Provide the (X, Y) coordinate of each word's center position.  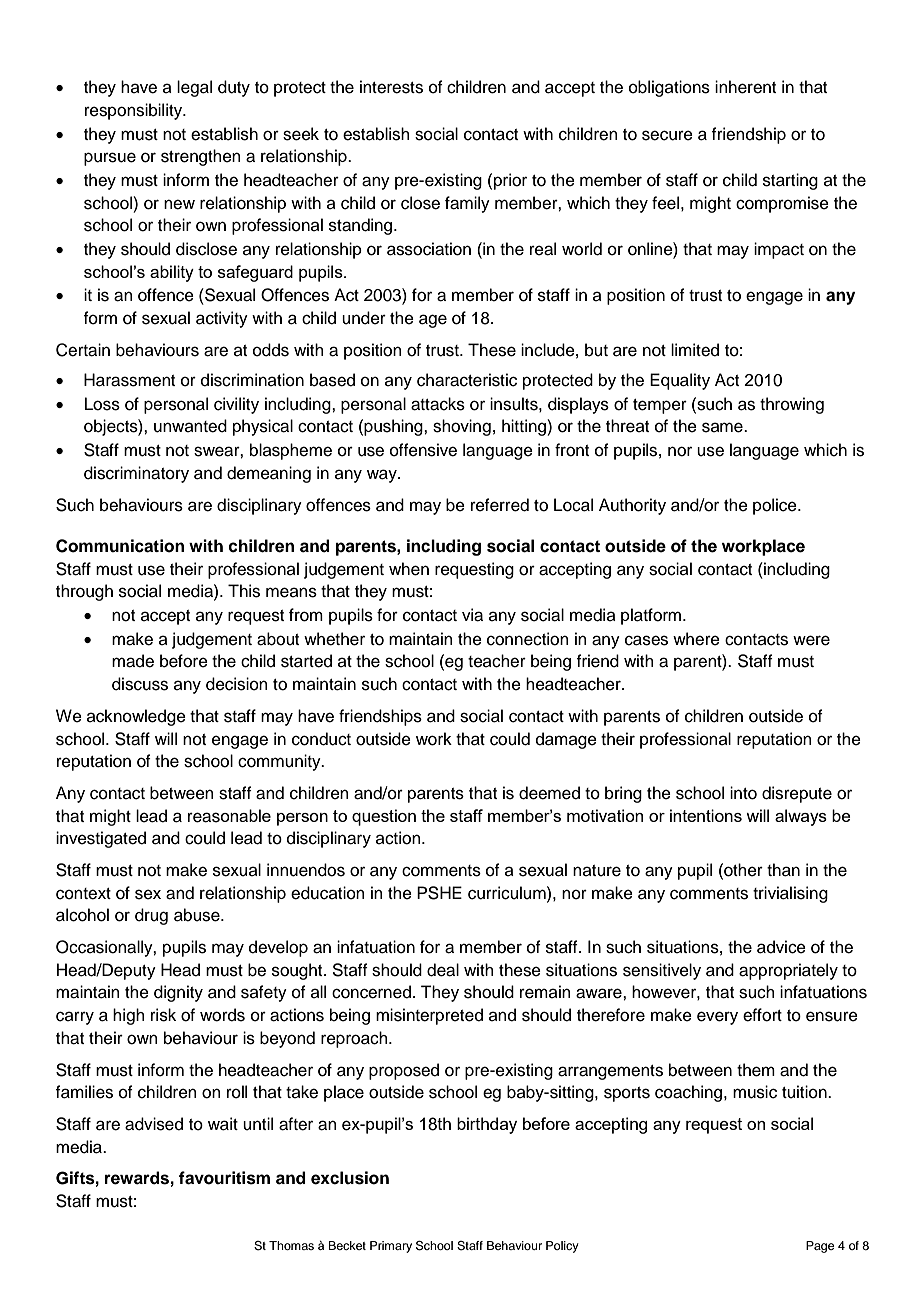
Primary (391, 1247)
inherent (745, 87)
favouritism (224, 1178)
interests (391, 87)
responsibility (135, 111)
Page (820, 1247)
